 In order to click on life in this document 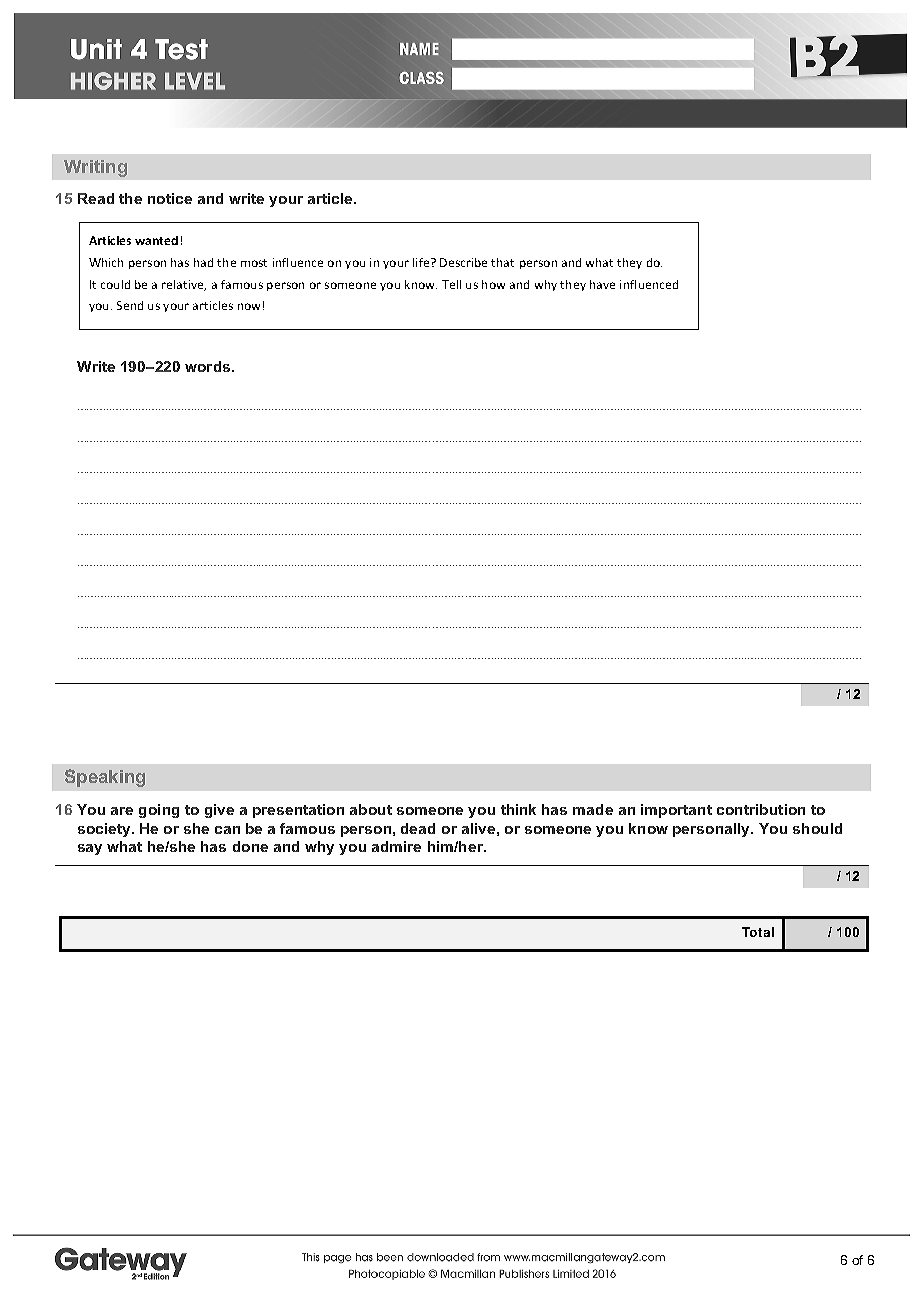, I will do `click(422, 262)`.
